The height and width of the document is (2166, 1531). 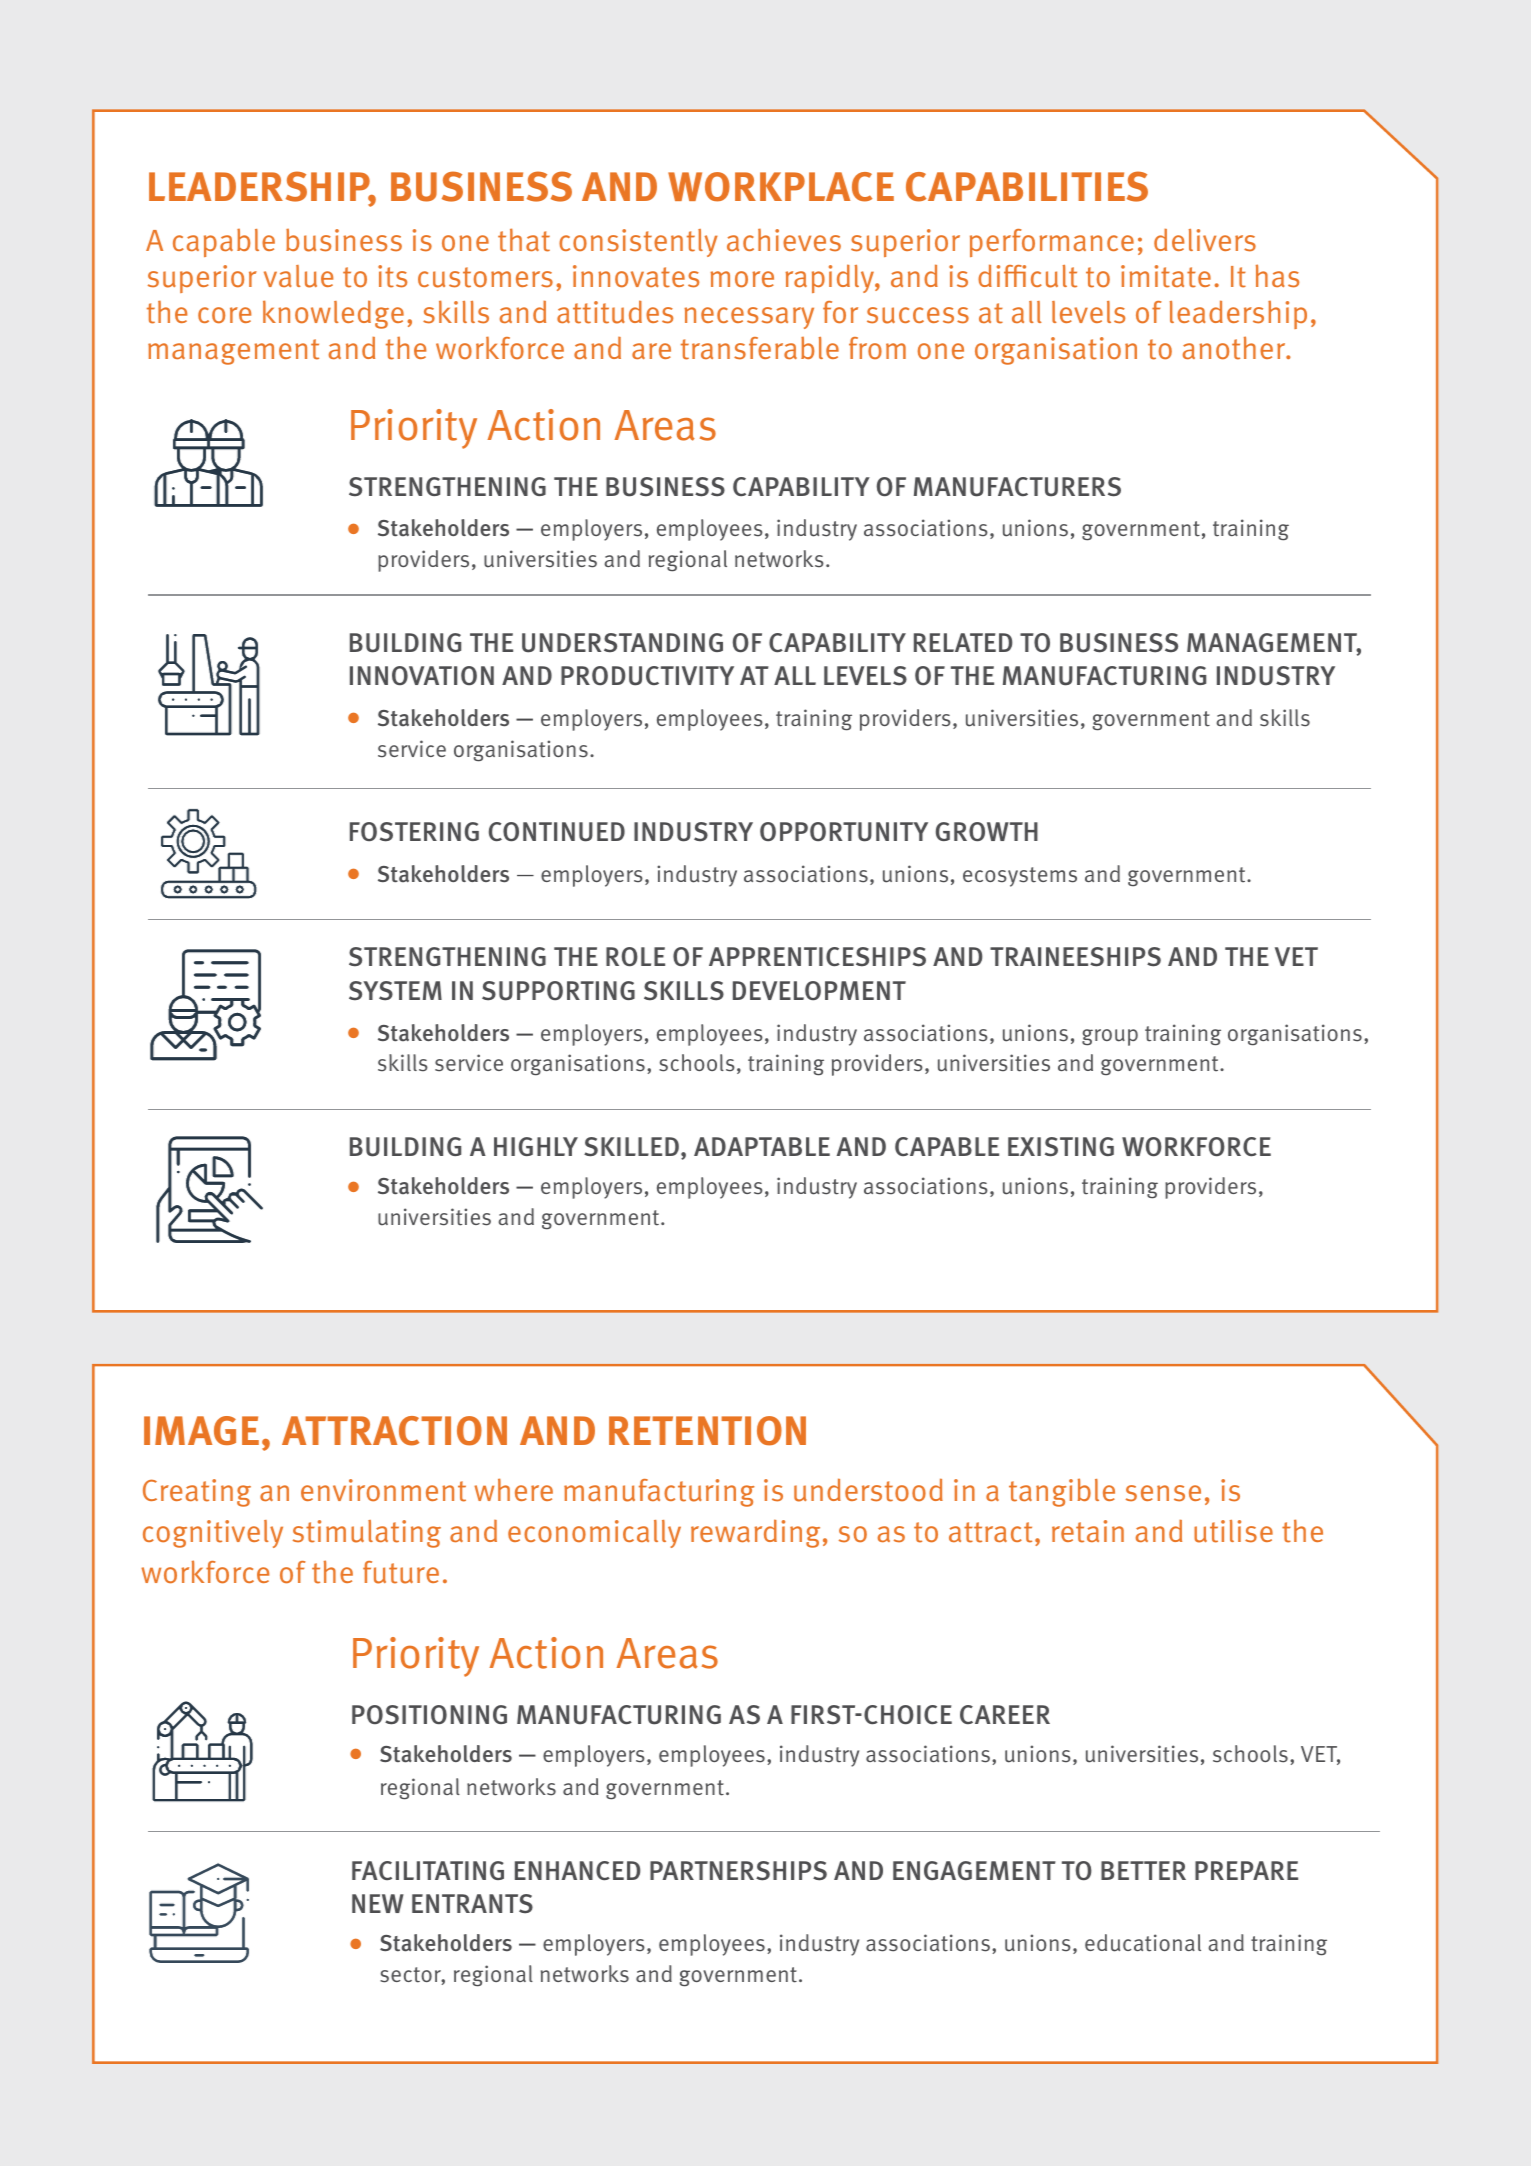 I want to click on retain, so click(x=1088, y=1531).
